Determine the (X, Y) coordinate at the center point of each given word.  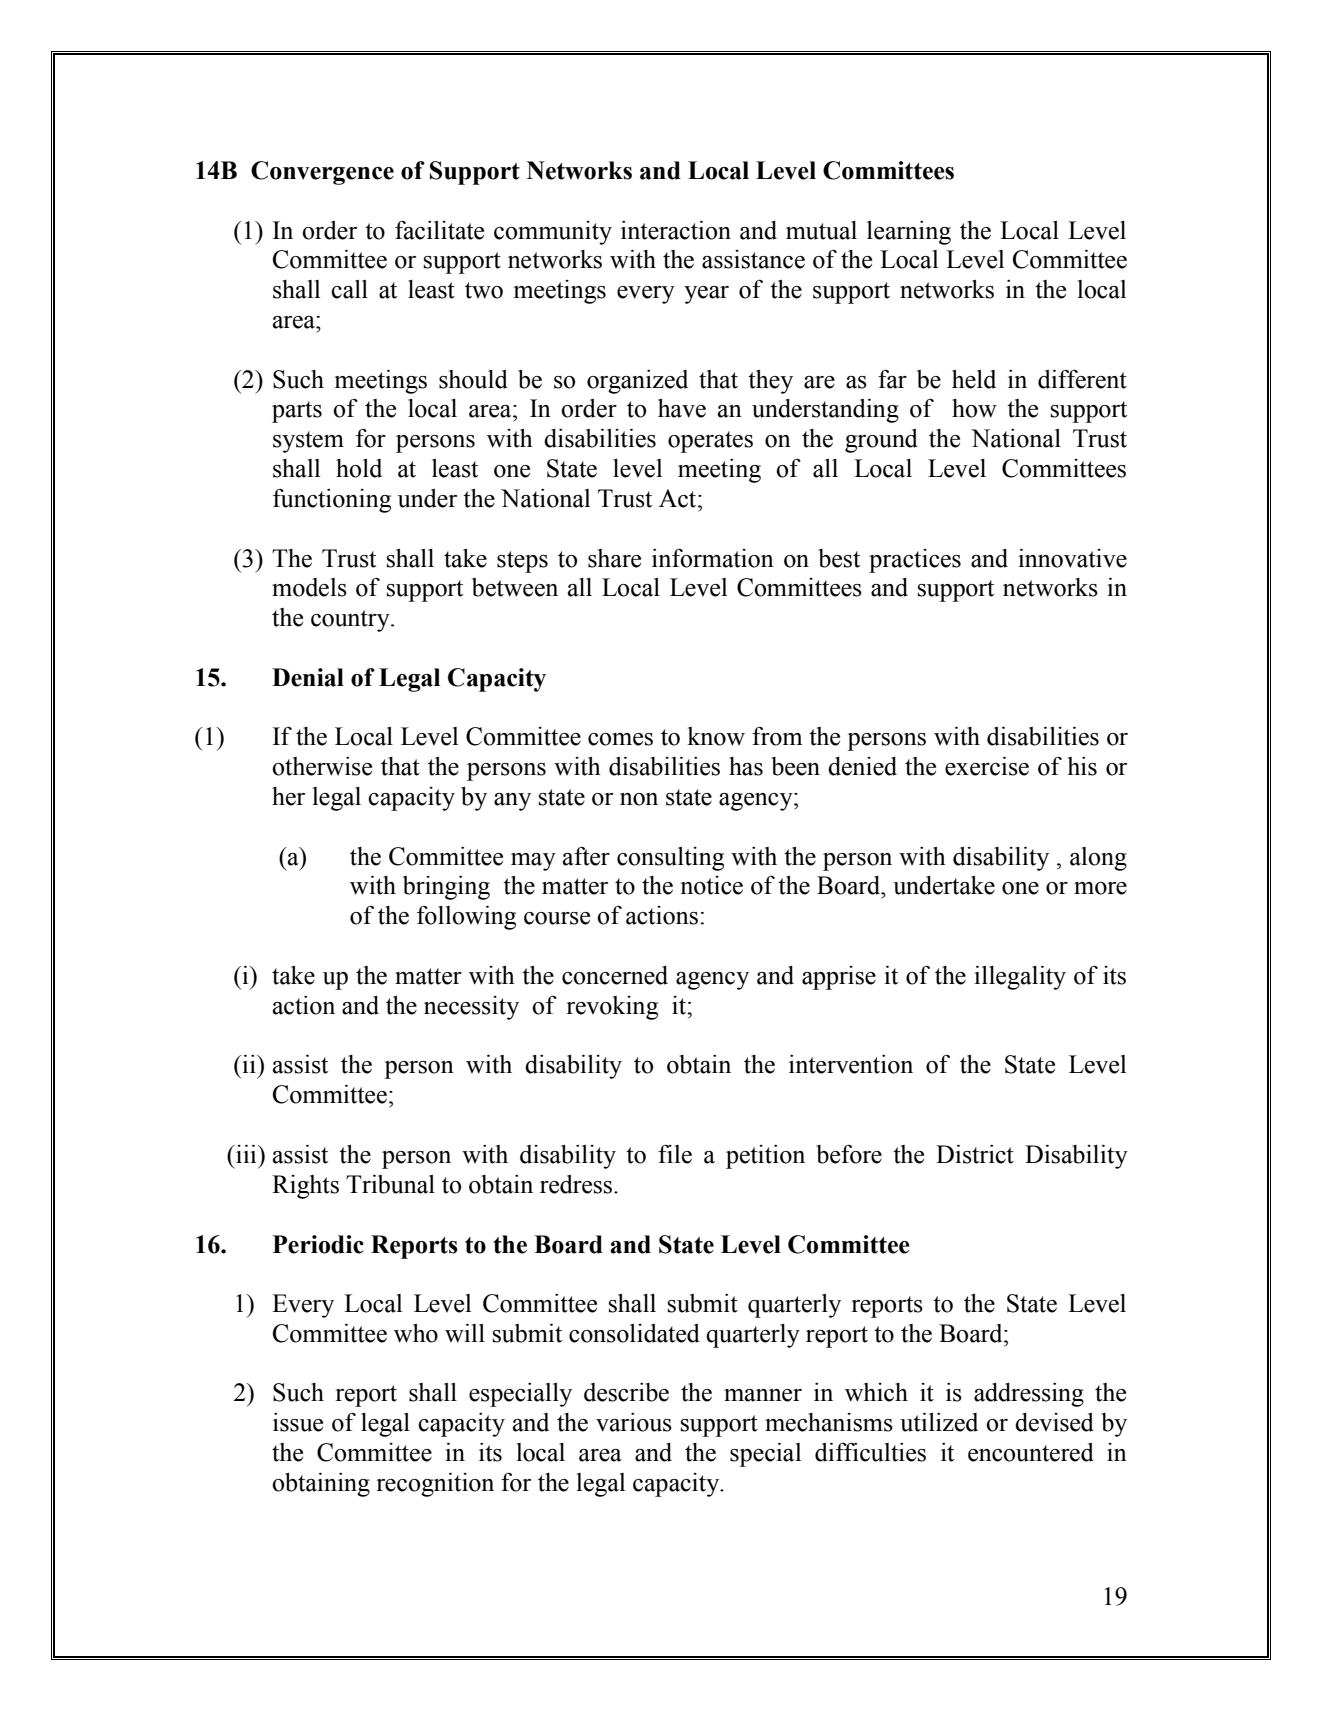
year (706, 295)
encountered (1031, 1452)
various (634, 1422)
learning (909, 233)
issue (298, 1422)
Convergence (322, 173)
